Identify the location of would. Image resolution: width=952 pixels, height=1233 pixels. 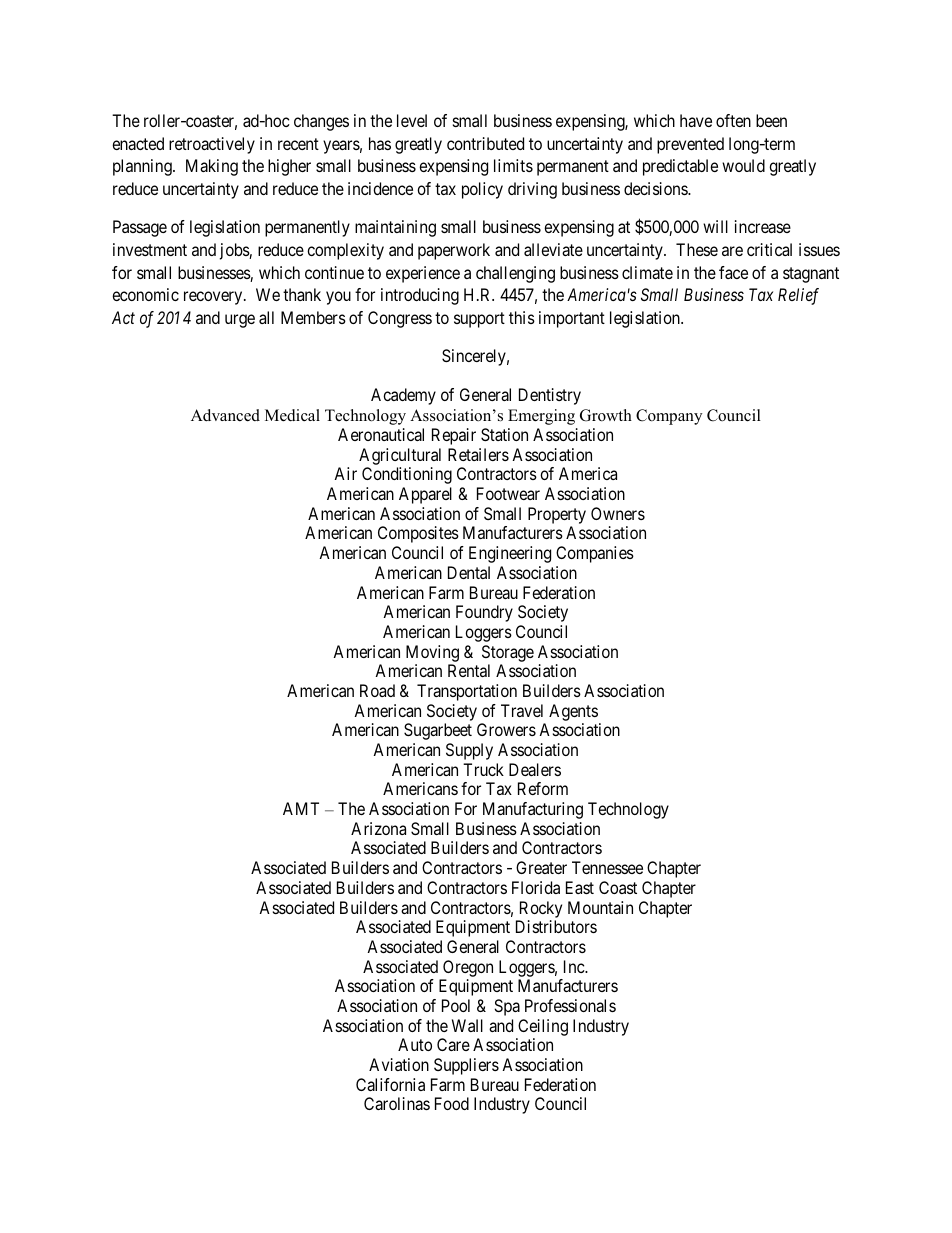
(743, 165).
